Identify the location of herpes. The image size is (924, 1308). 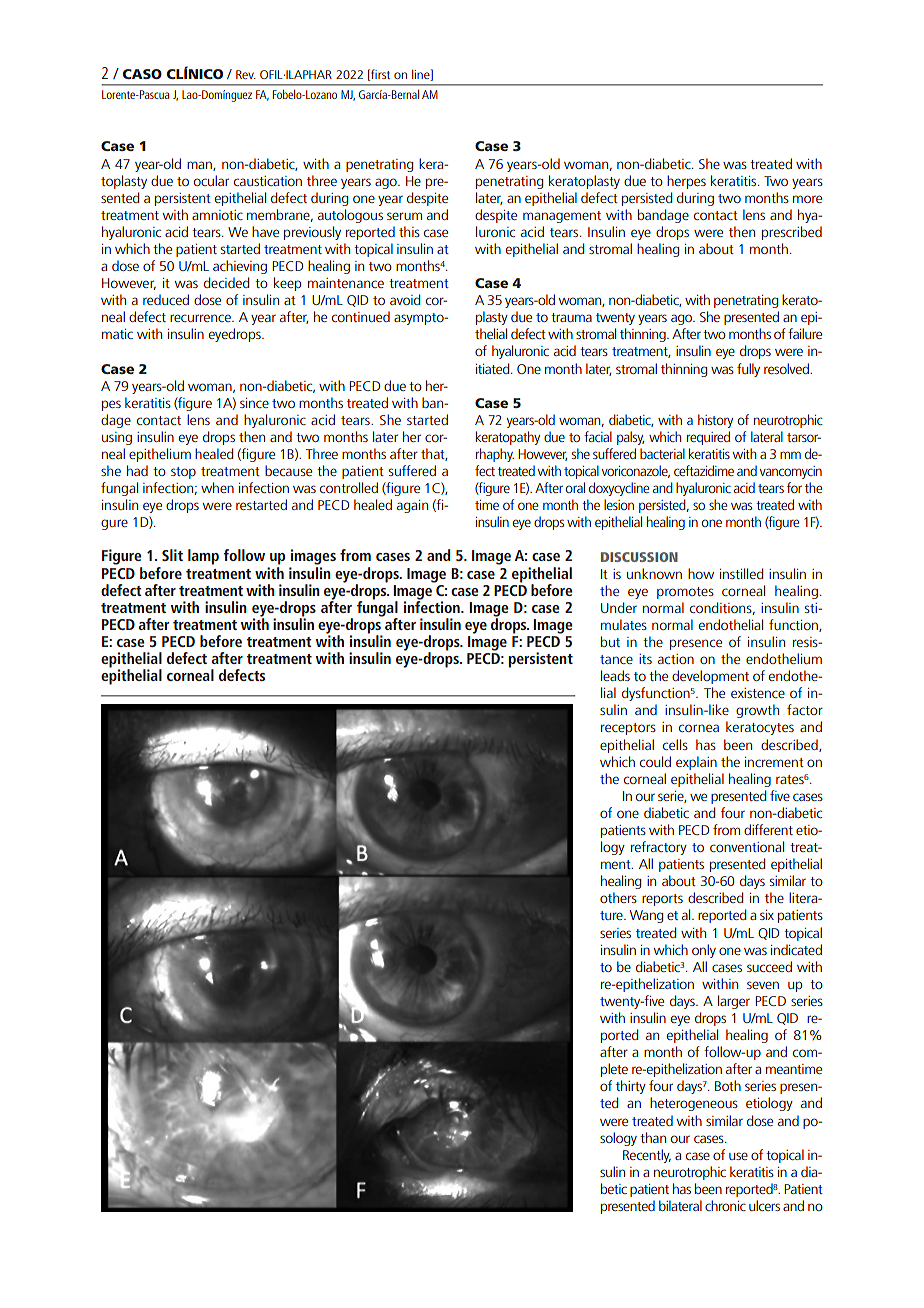
(686, 182).
